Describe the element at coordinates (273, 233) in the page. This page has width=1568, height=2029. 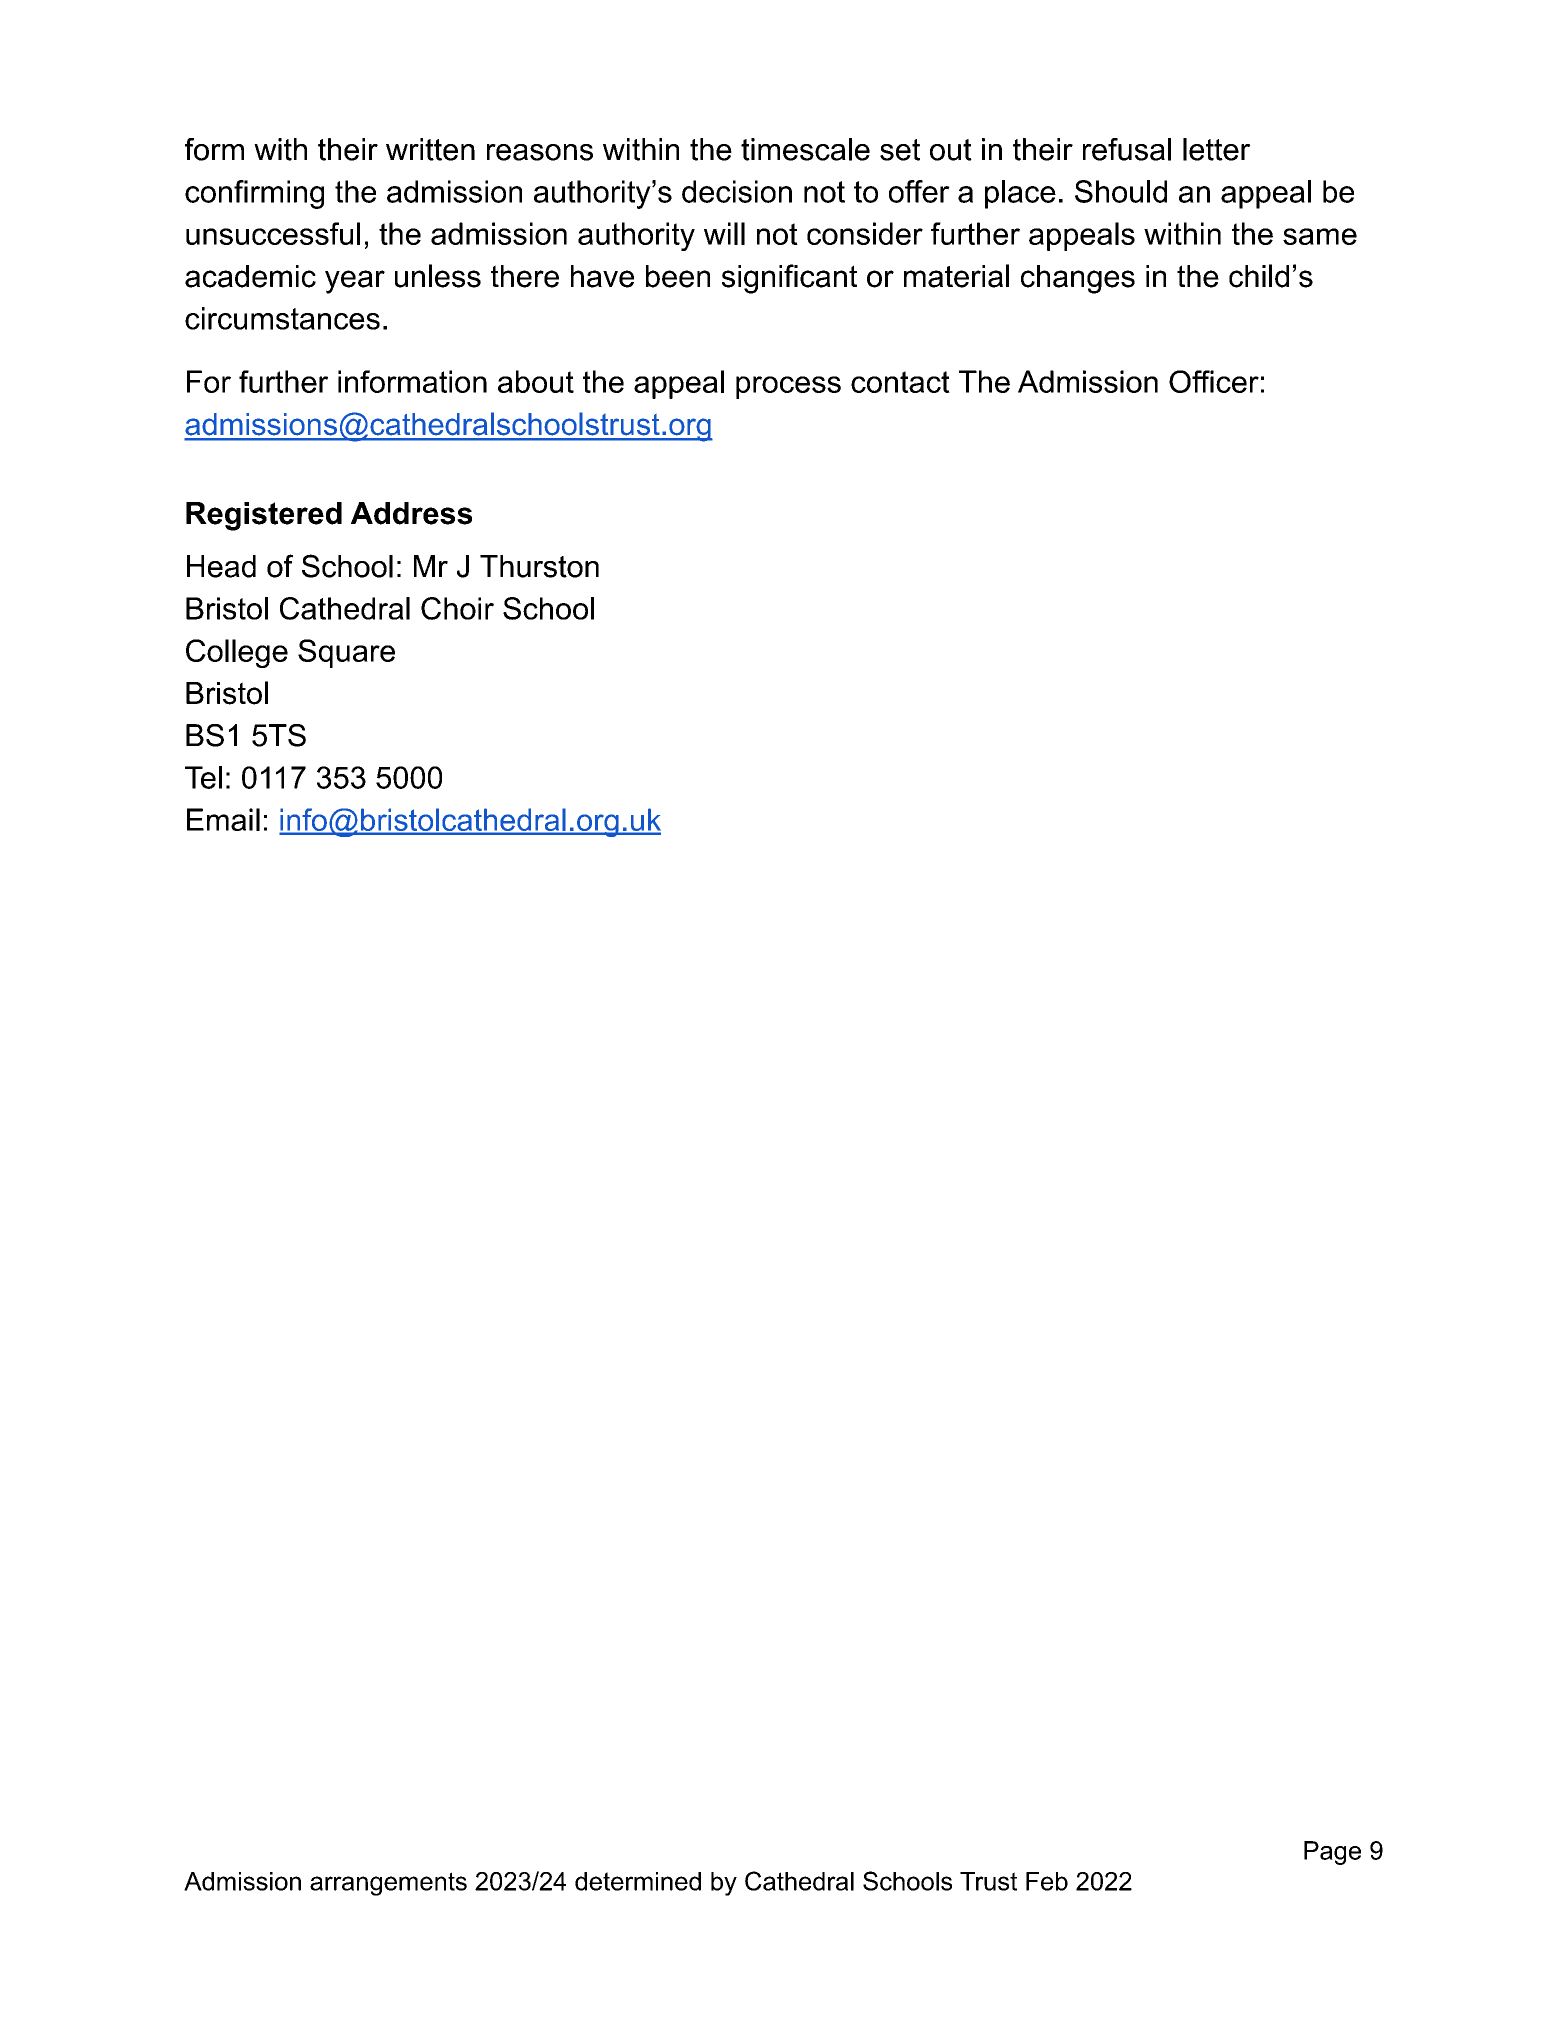
I see `unsuccessful` at that location.
